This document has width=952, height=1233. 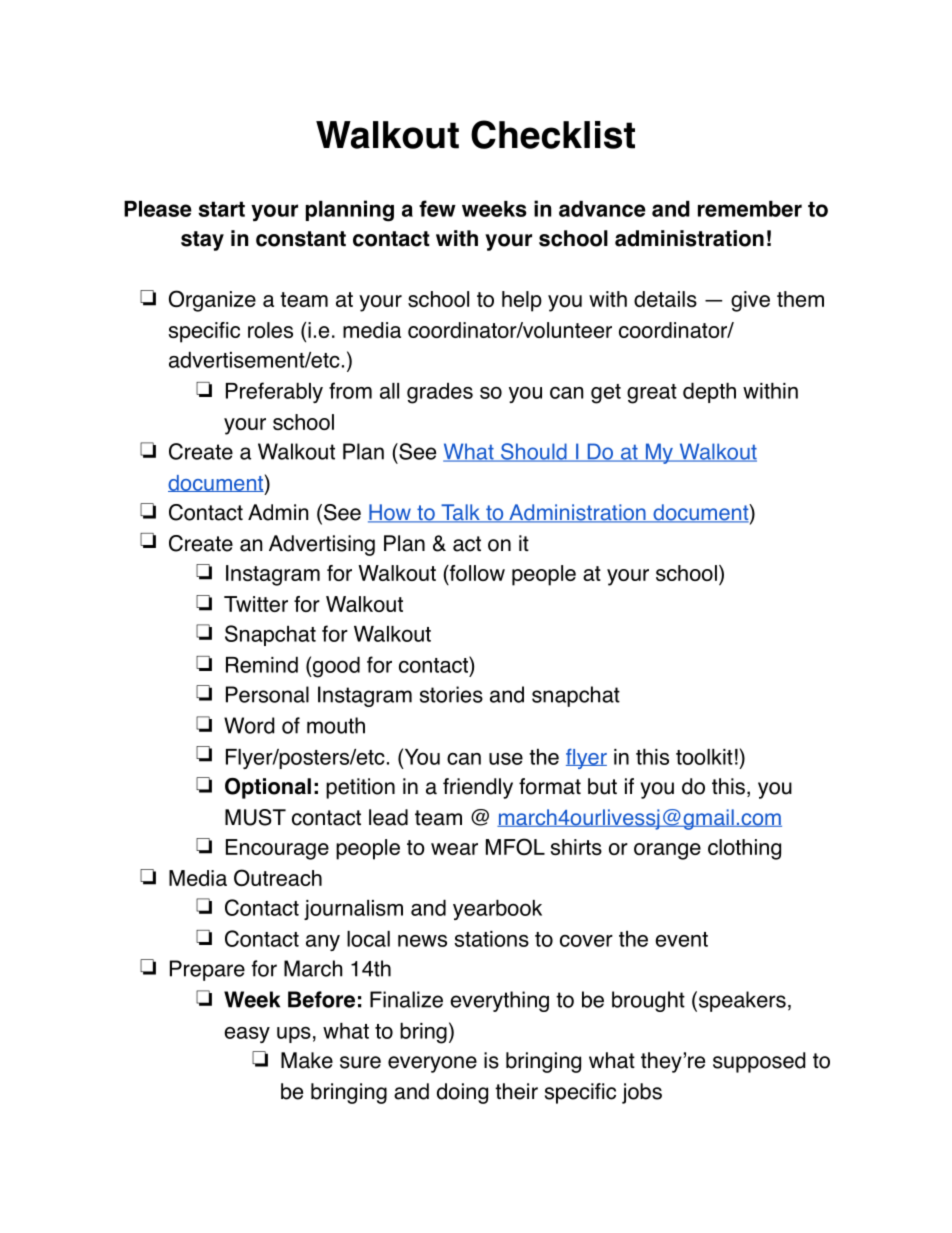 What do you see at coordinates (462, 1093) in the document?
I see `doing` at bounding box center [462, 1093].
